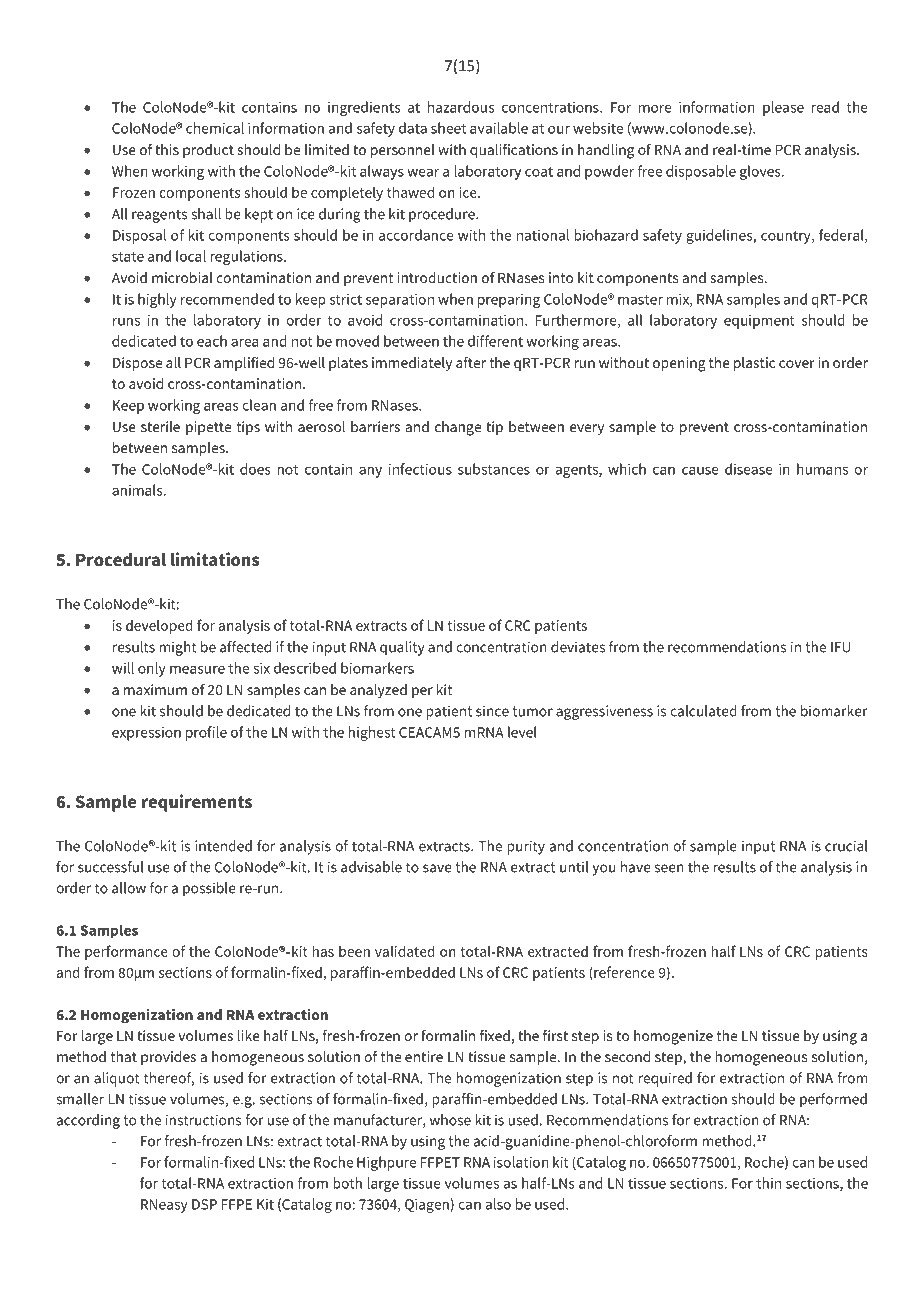 This image has width=924, height=1308. Describe the element at coordinates (761, 172) in the image. I see `gloves` at that location.
